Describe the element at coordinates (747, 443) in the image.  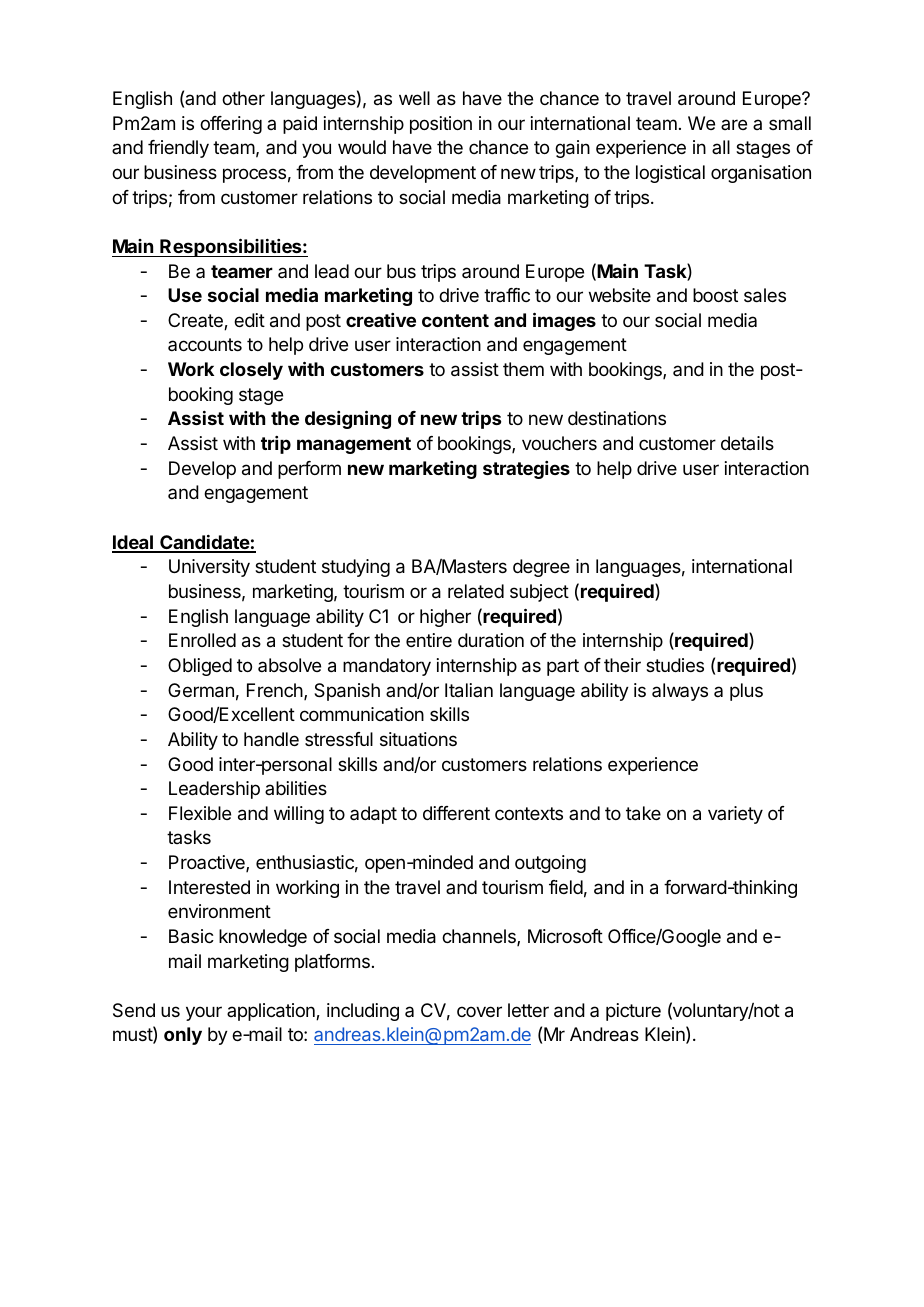
I see `details` at that location.
